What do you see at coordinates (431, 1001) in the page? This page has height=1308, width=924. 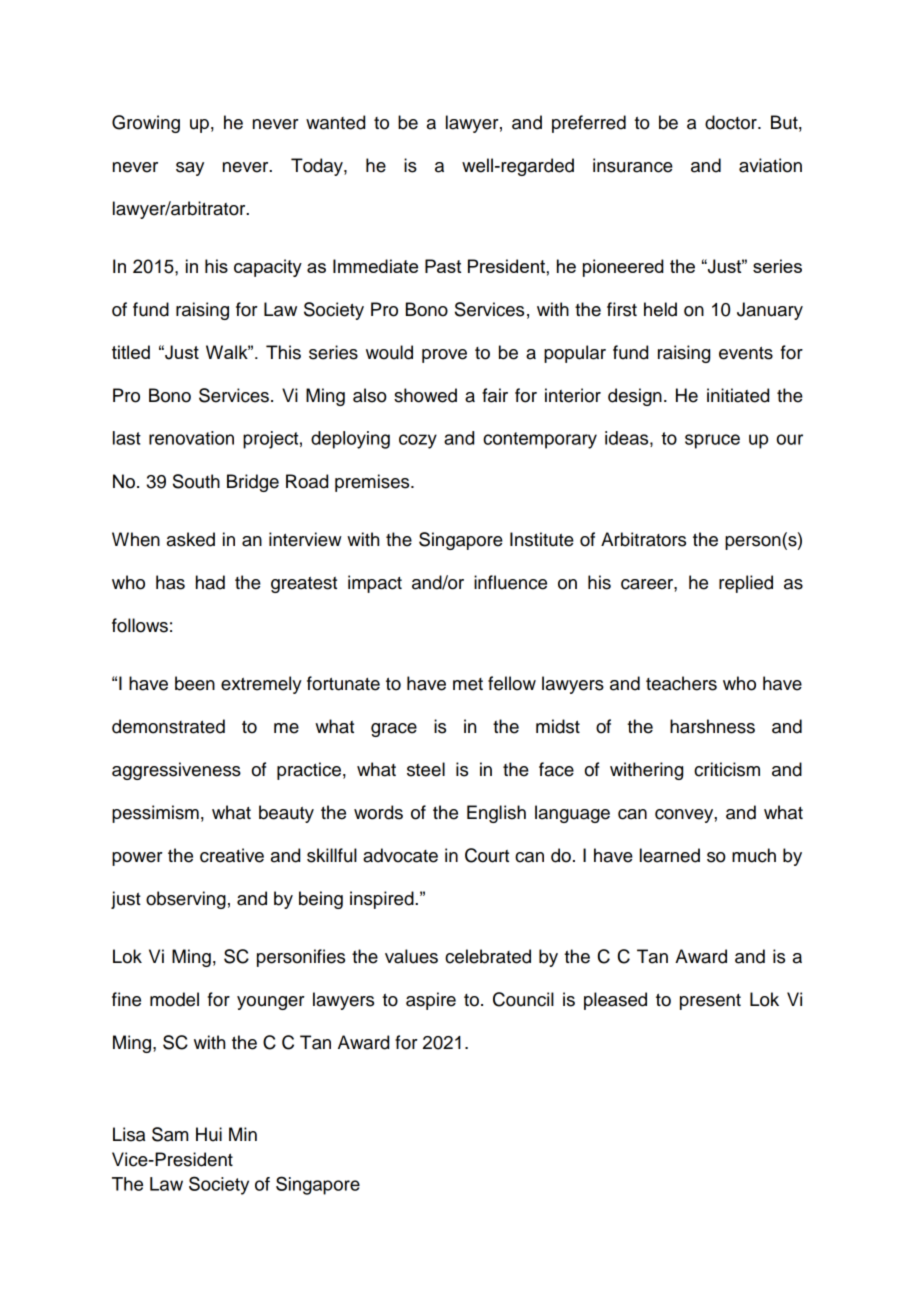 I see `aspire` at bounding box center [431, 1001].
